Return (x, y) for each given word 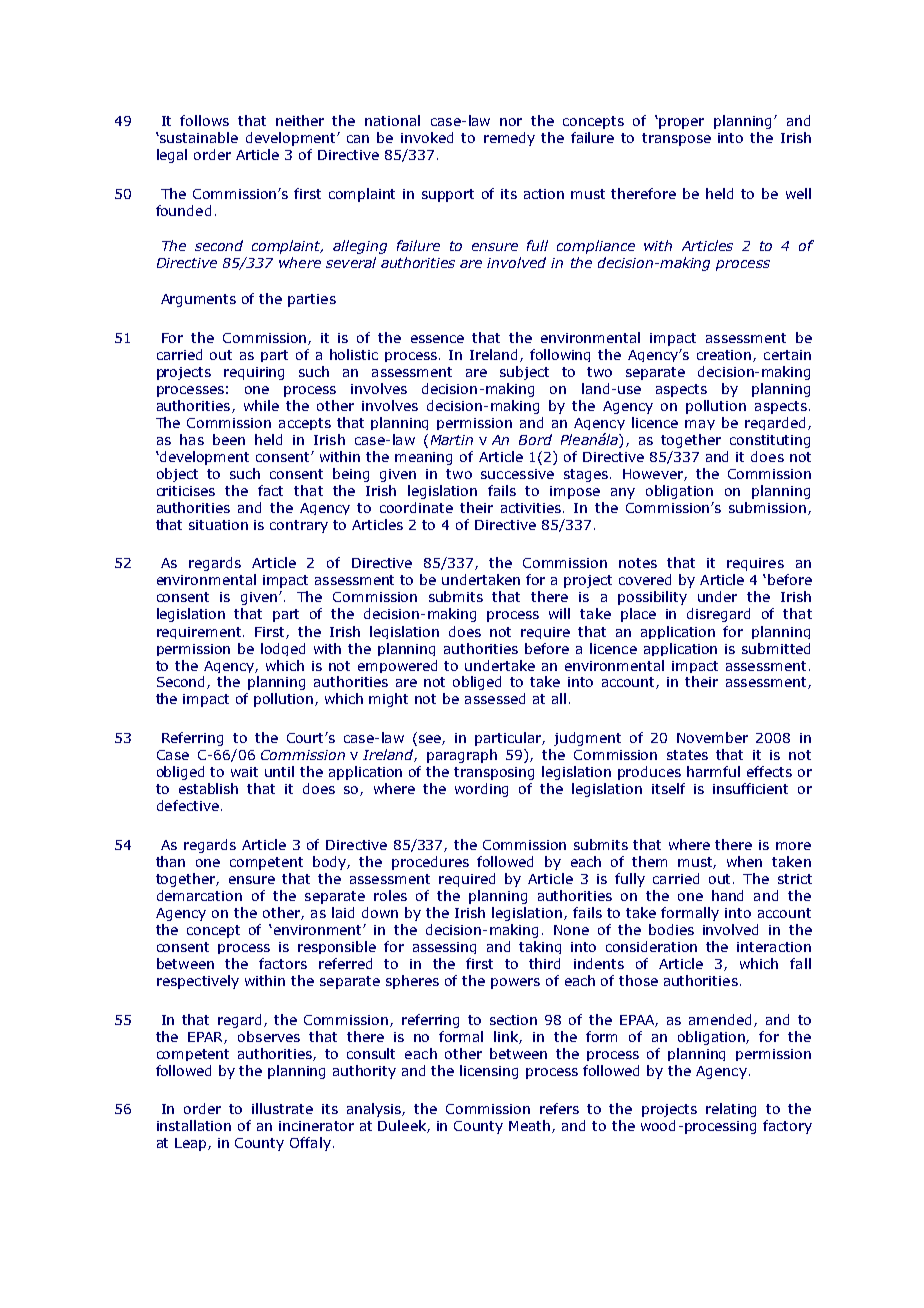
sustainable (198, 137)
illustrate (282, 1108)
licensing (489, 1072)
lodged (283, 649)
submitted (776, 648)
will (559, 613)
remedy (509, 139)
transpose (676, 139)
